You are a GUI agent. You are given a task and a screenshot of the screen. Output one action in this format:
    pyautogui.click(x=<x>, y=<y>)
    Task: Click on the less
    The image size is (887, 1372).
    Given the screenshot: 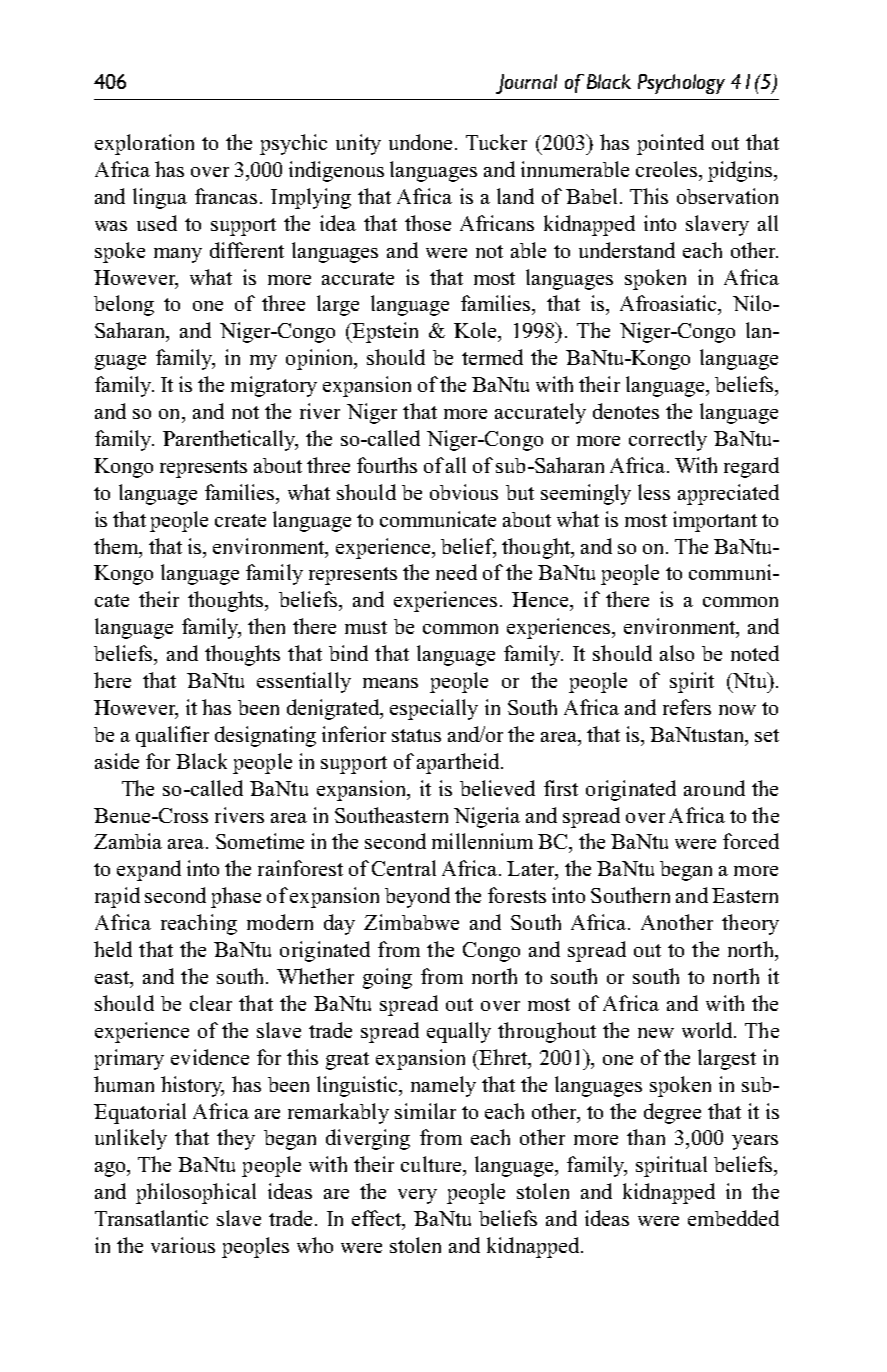 What is the action you would take?
    pyautogui.click(x=654, y=492)
